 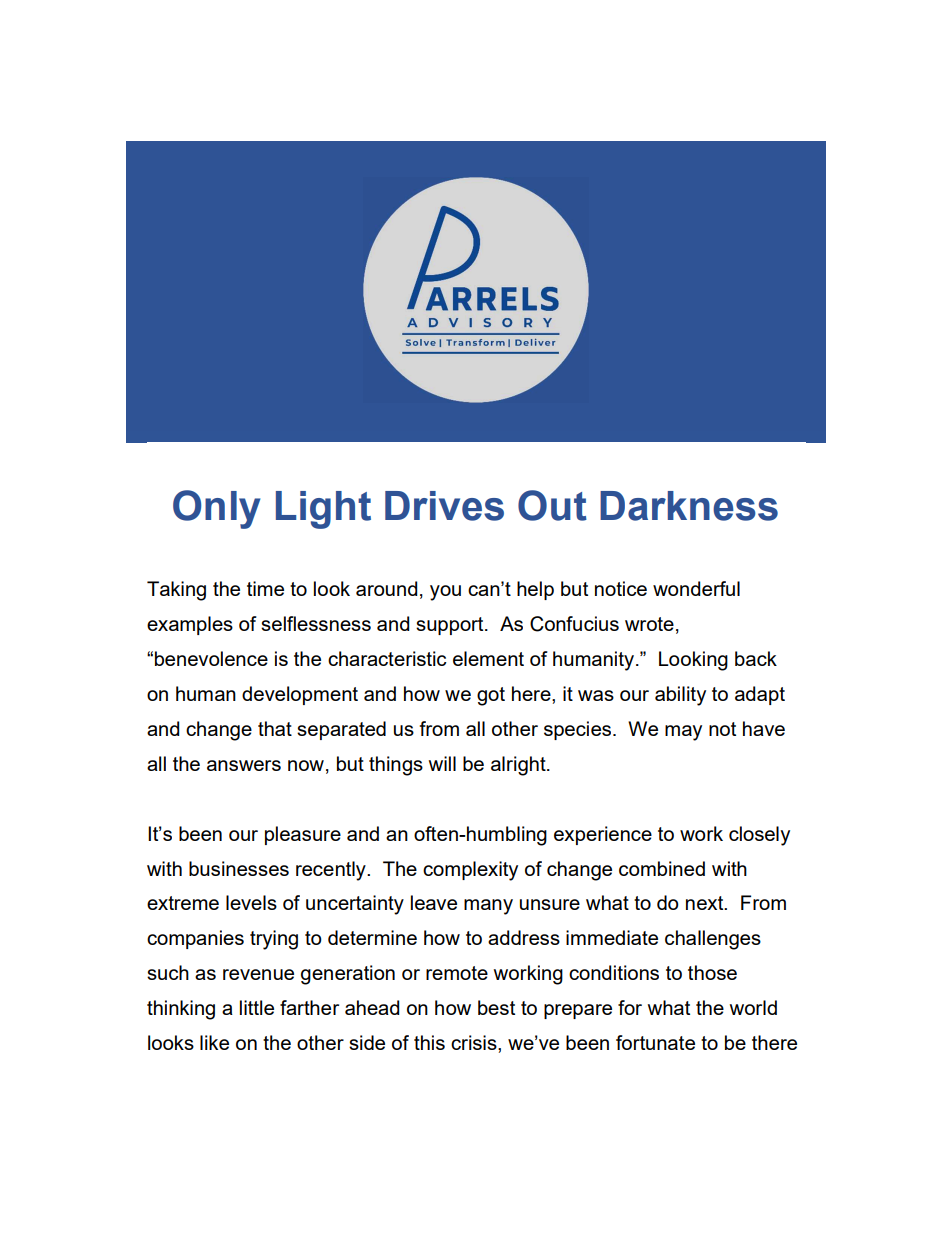 I want to click on fortunate, so click(x=655, y=1042).
